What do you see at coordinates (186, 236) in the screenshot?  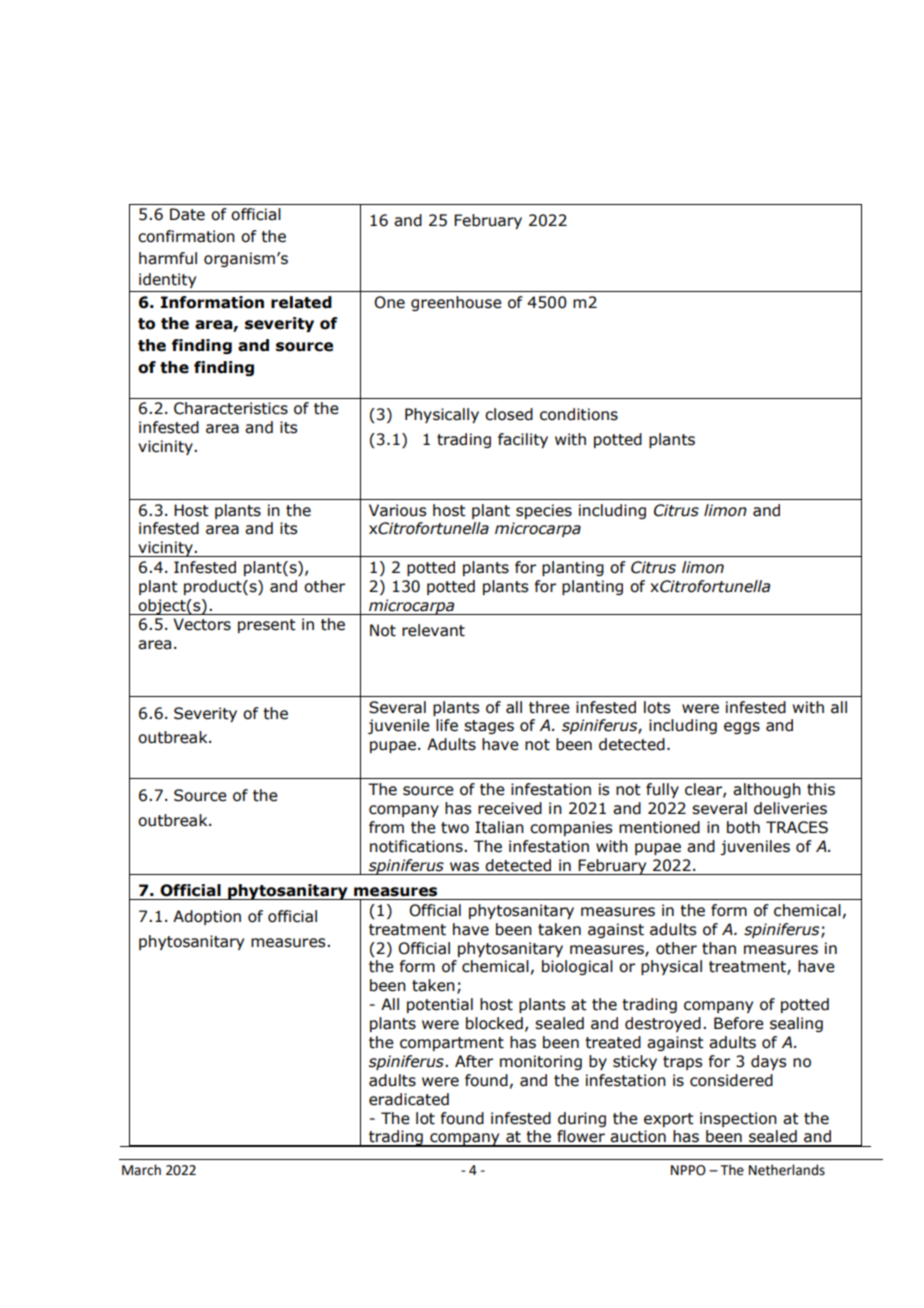 I see `confirmation` at bounding box center [186, 236].
